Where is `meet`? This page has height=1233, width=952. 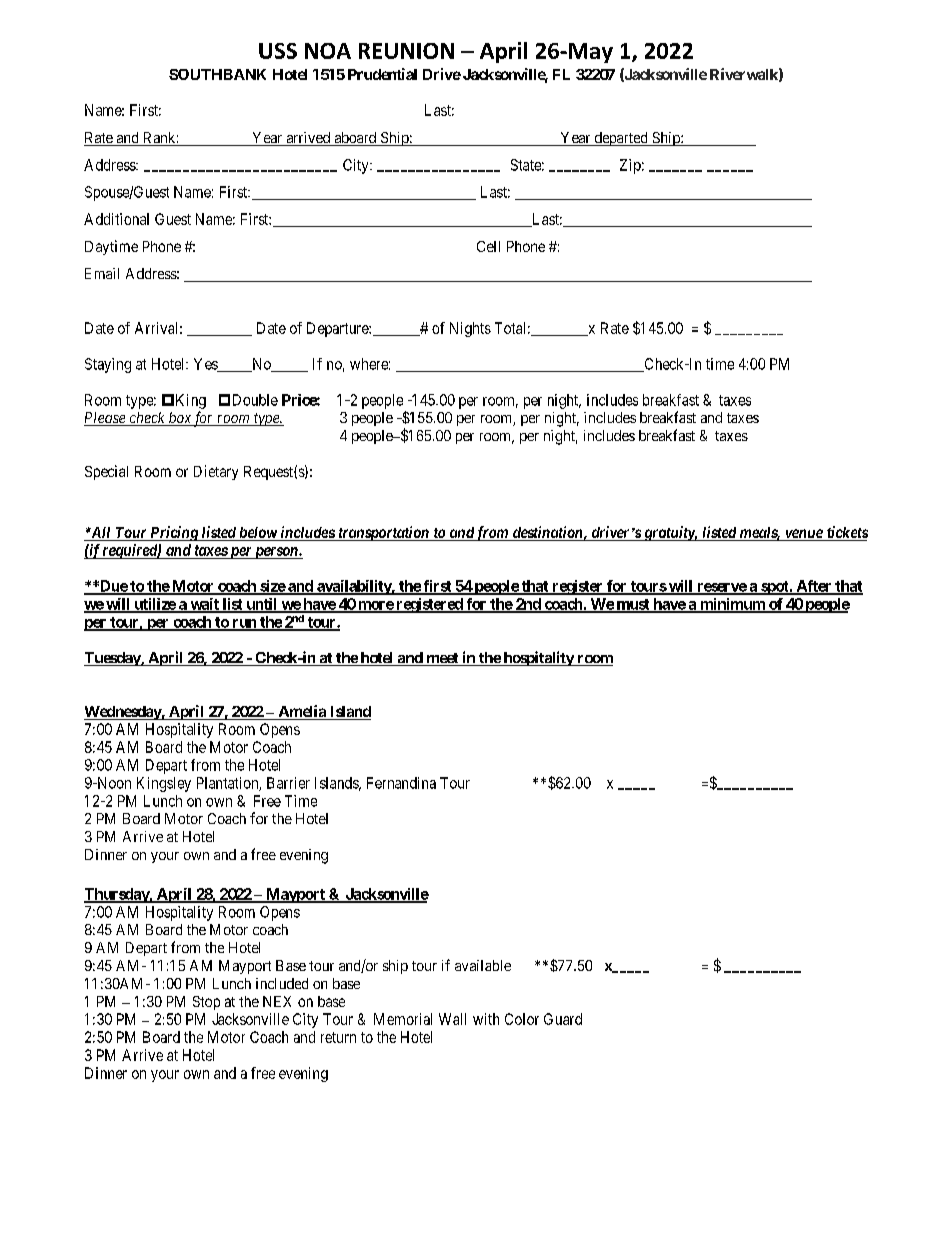
meet is located at coordinates (442, 659).
